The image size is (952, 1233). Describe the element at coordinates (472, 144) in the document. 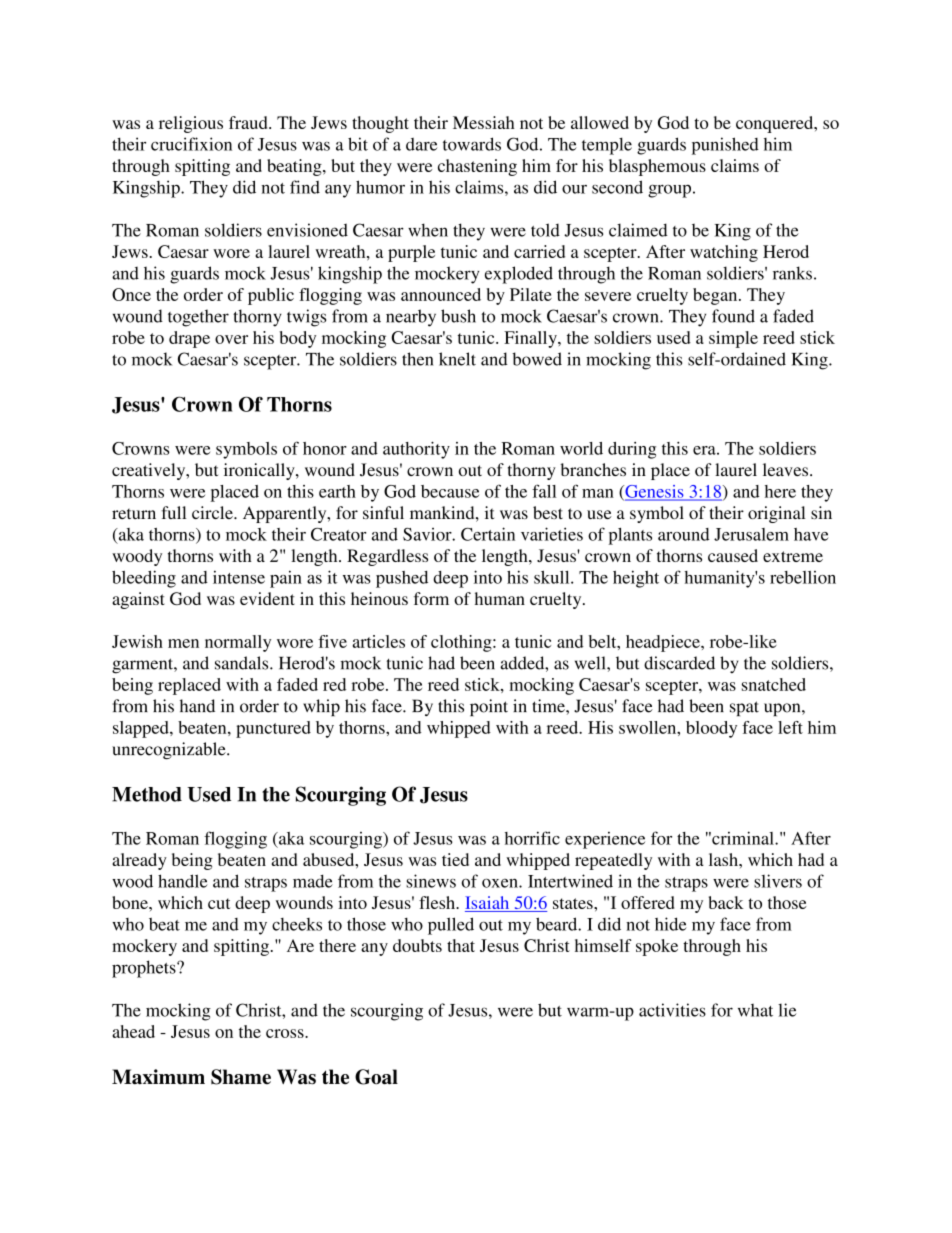

I see `towards` at that location.
